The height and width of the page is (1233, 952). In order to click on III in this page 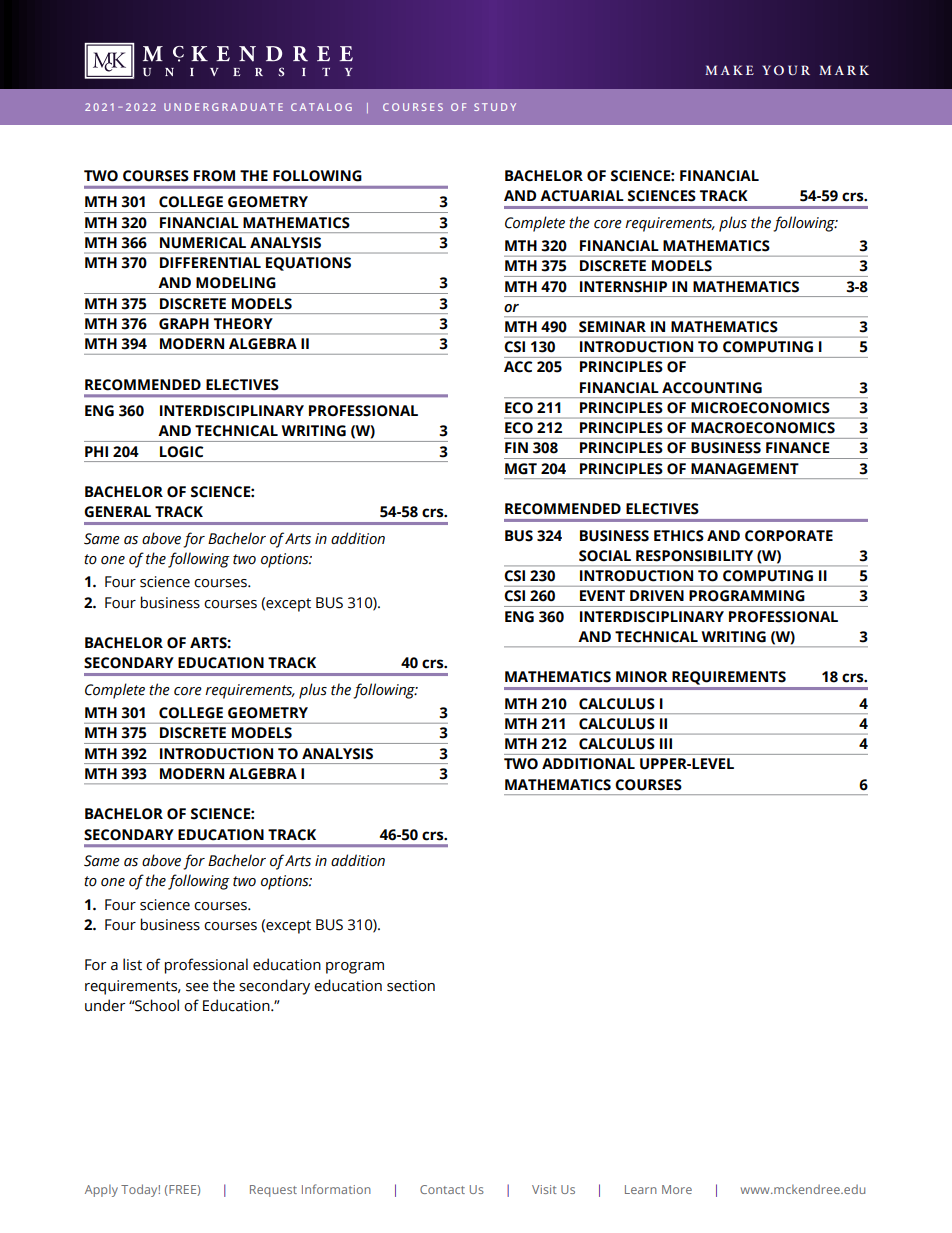, I will do `click(666, 743)`.
